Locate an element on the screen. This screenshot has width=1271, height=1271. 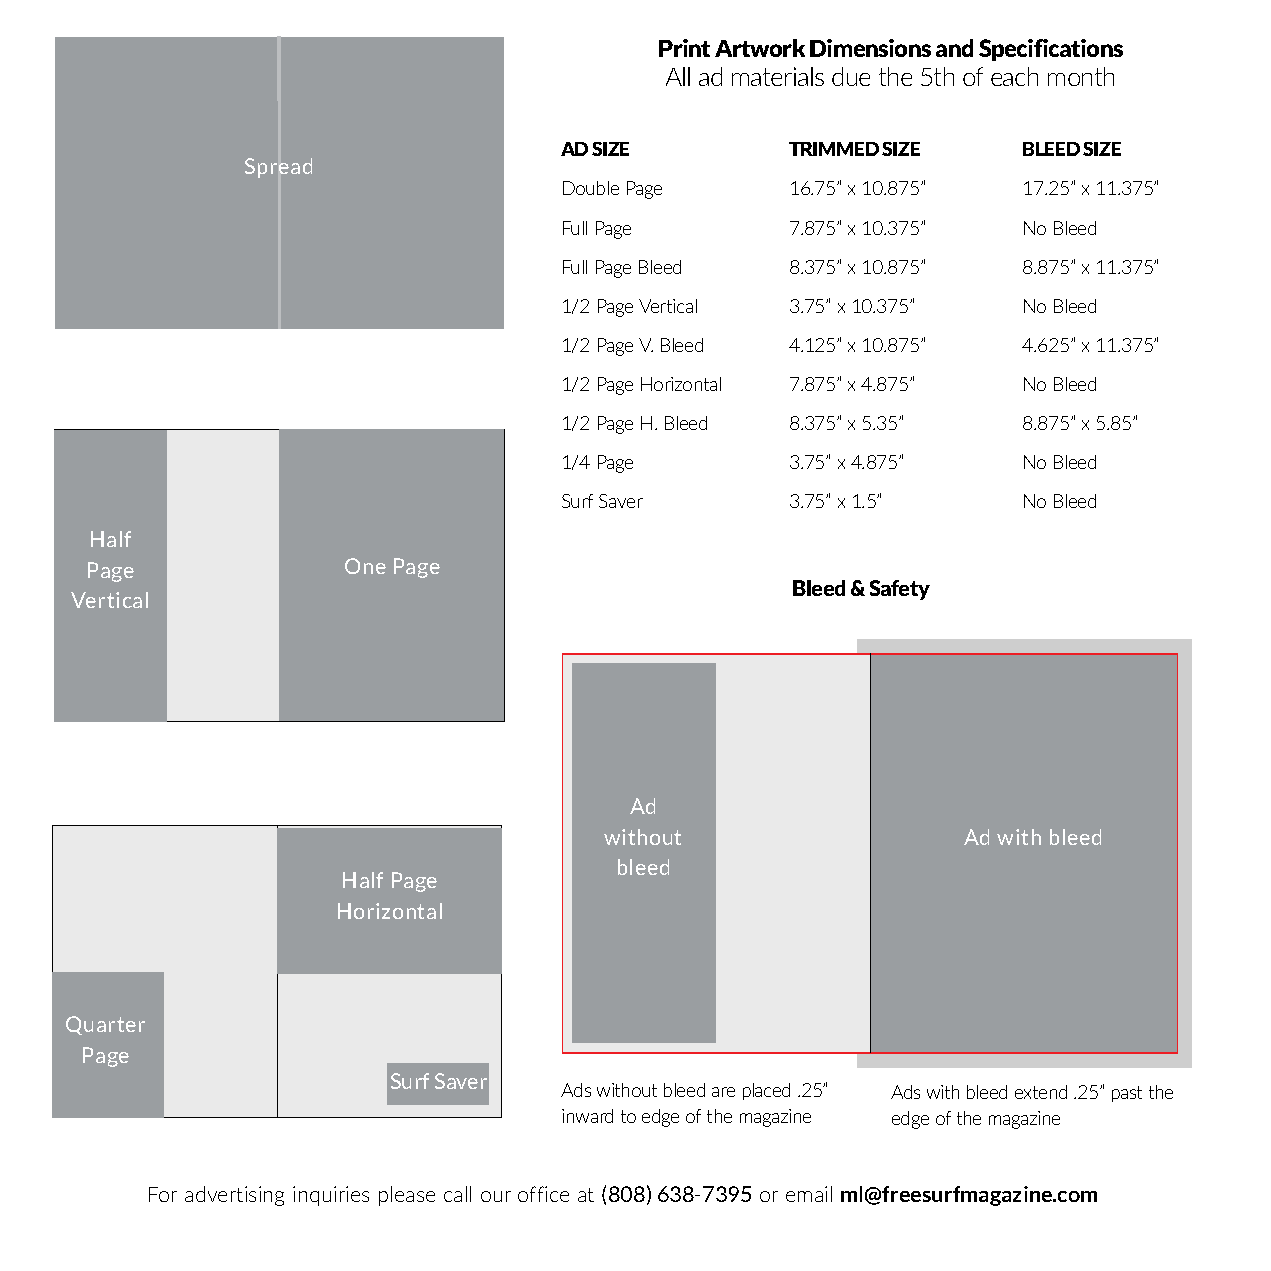
One is located at coordinates (365, 566).
